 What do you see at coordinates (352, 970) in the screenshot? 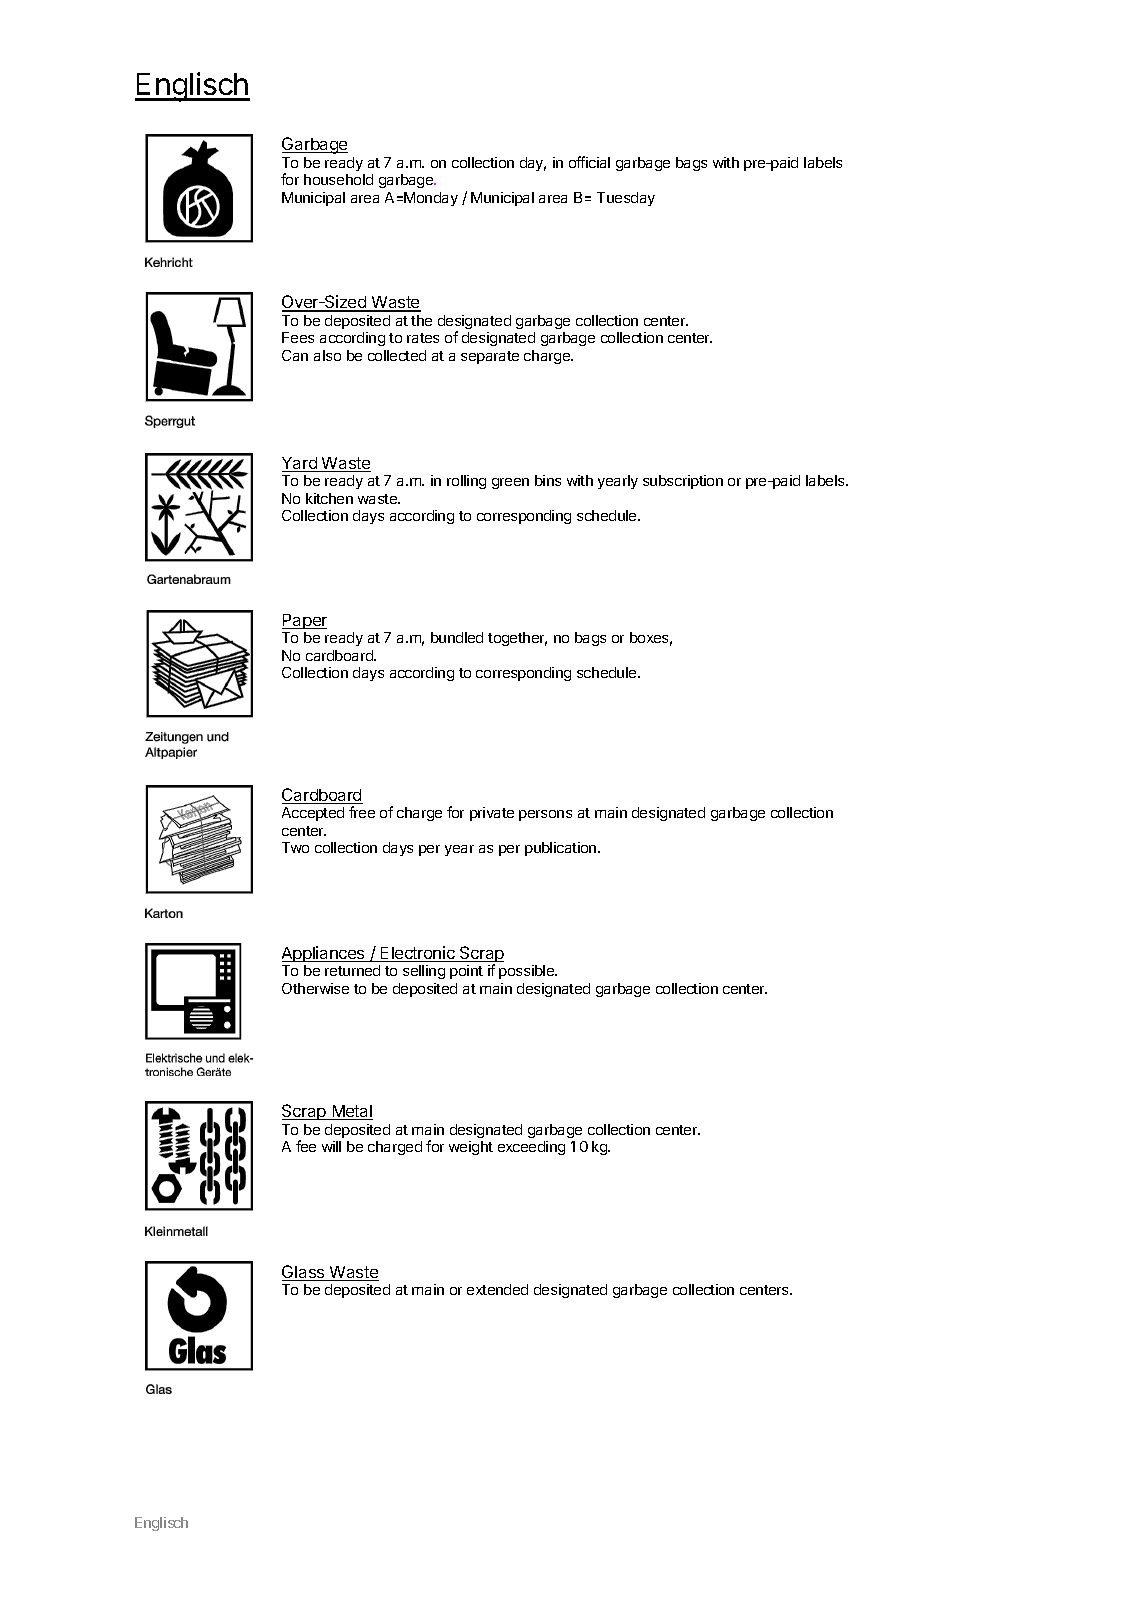
I see `returned` at bounding box center [352, 970].
